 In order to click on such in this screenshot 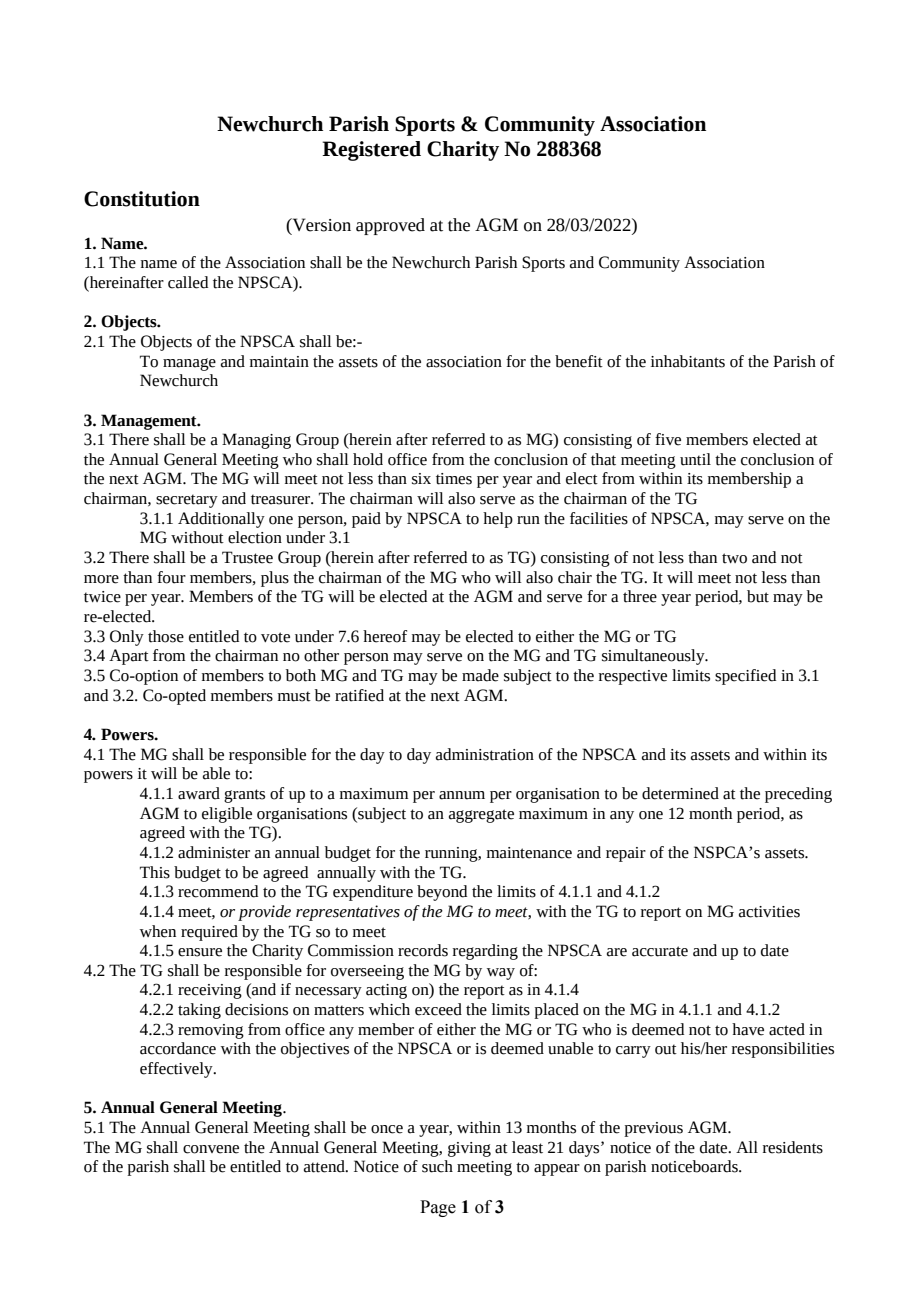, I will do `click(437, 1166)`.
